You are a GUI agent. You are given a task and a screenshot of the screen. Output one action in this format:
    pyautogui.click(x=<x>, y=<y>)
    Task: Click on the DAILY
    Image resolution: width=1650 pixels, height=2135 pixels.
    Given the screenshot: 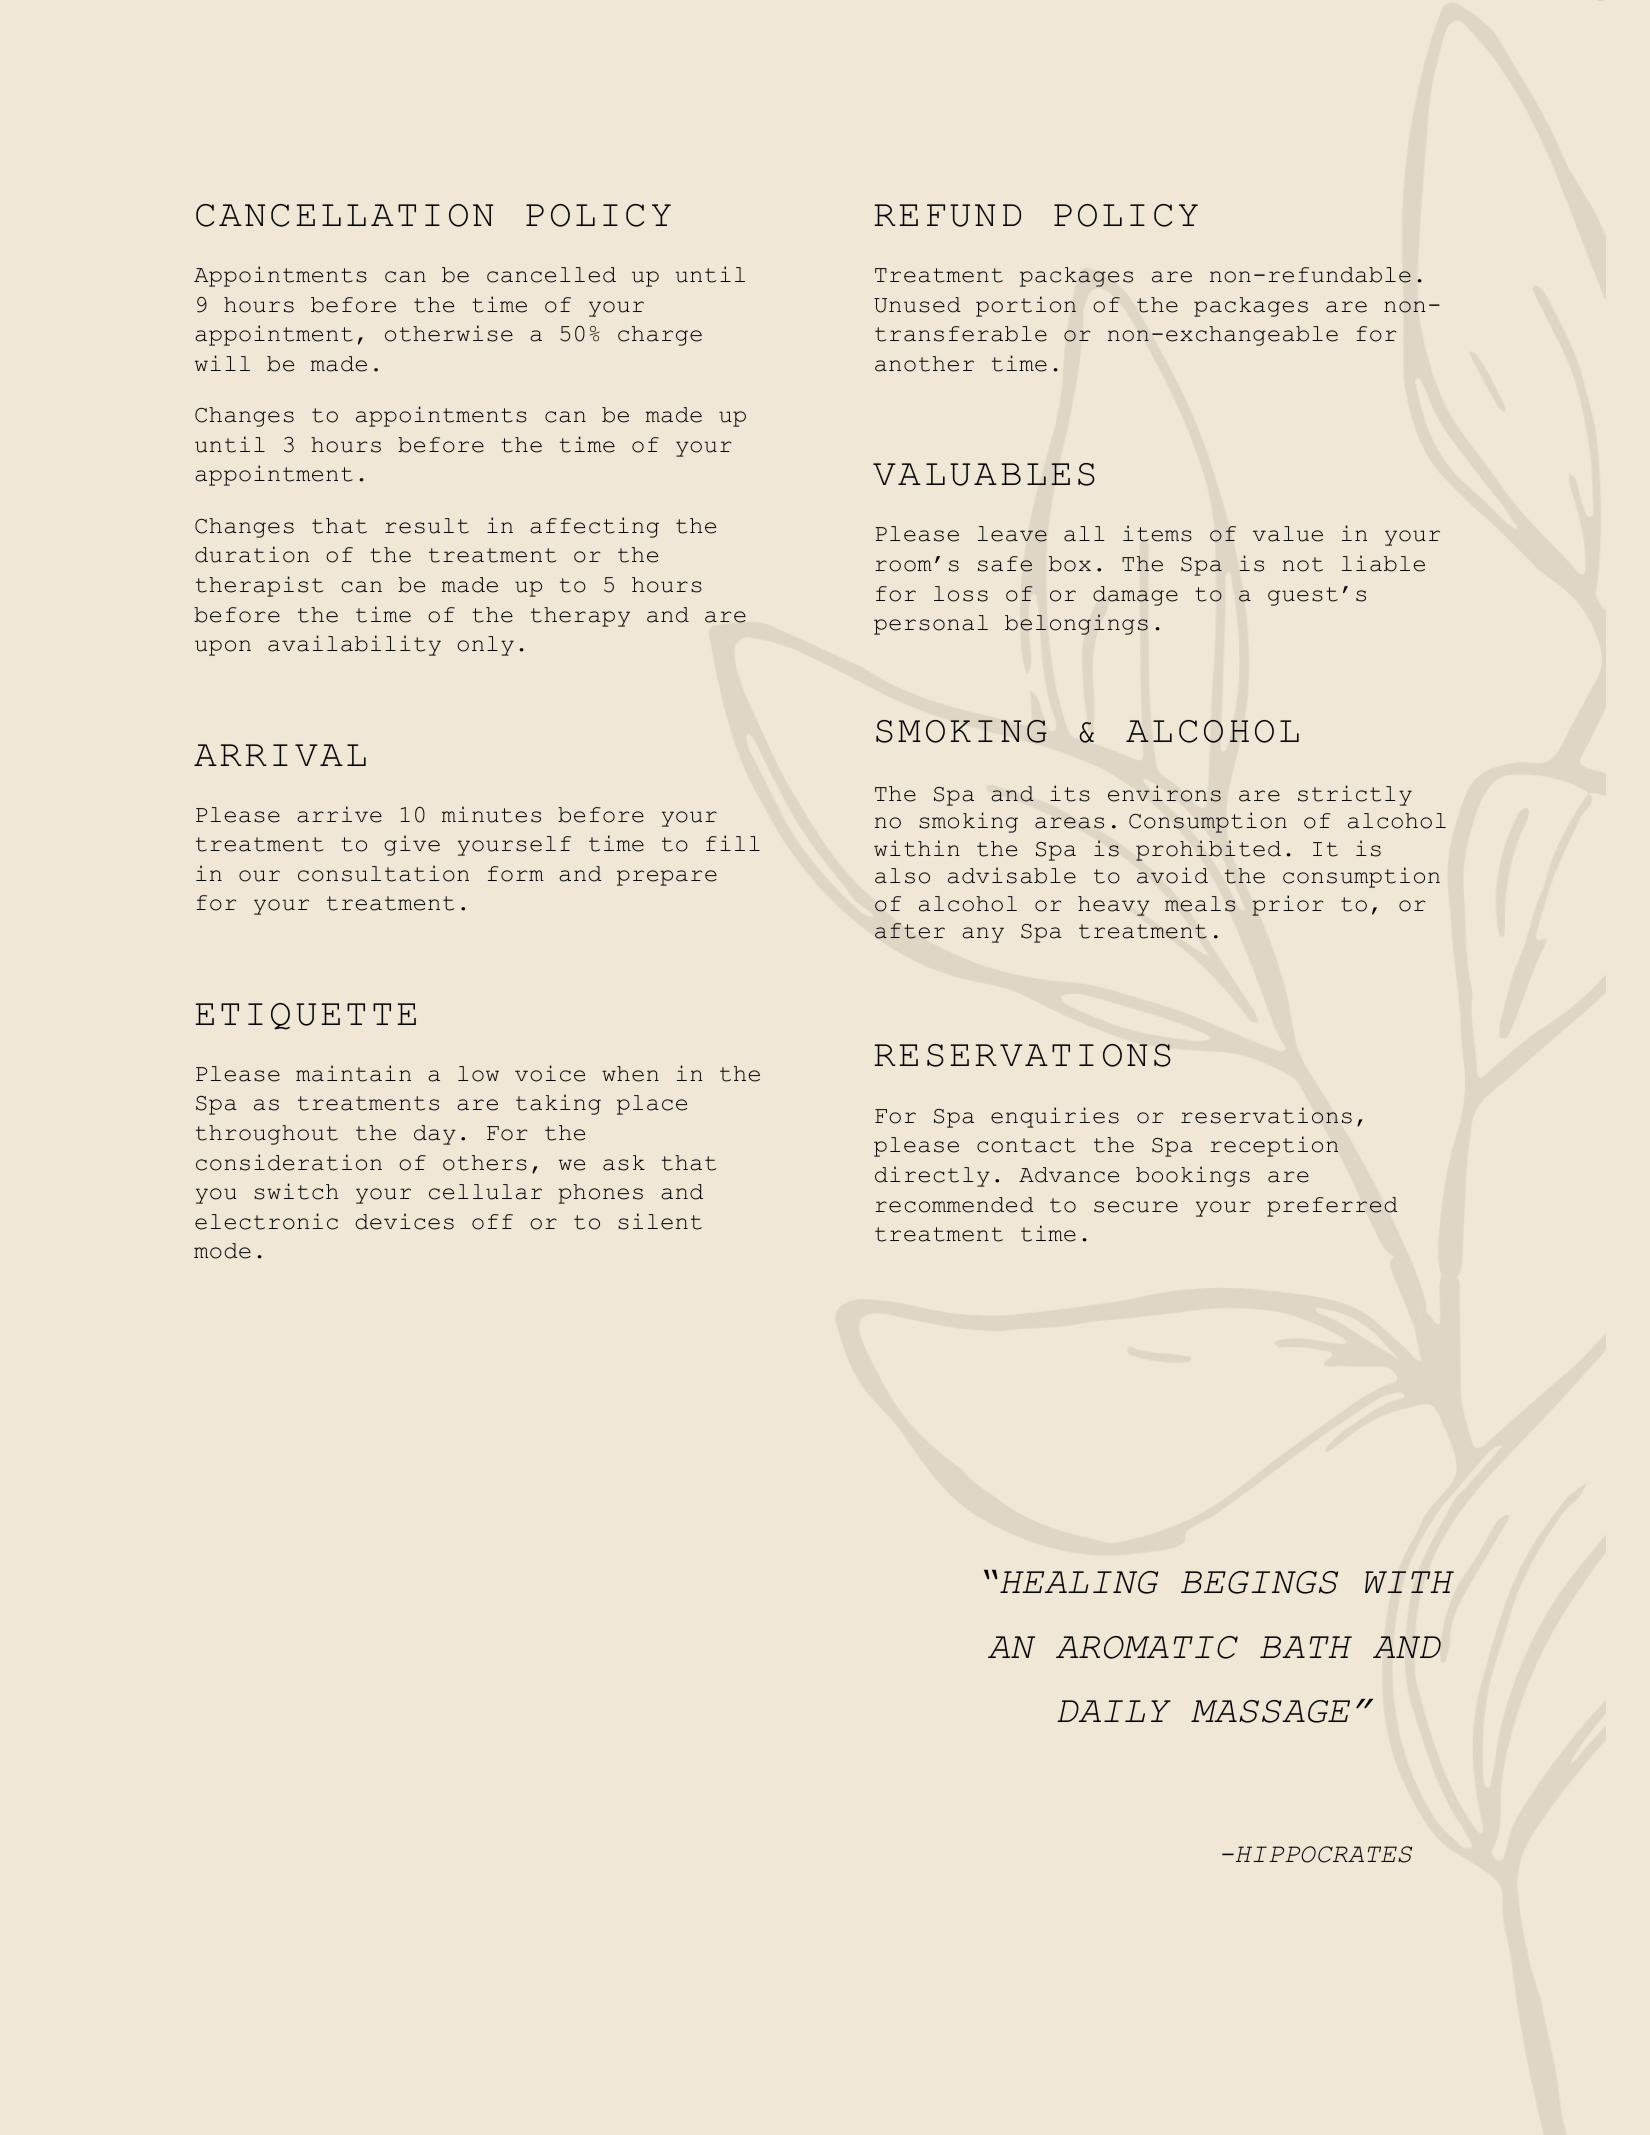 What is the action you would take?
    pyautogui.click(x=1114, y=1711)
